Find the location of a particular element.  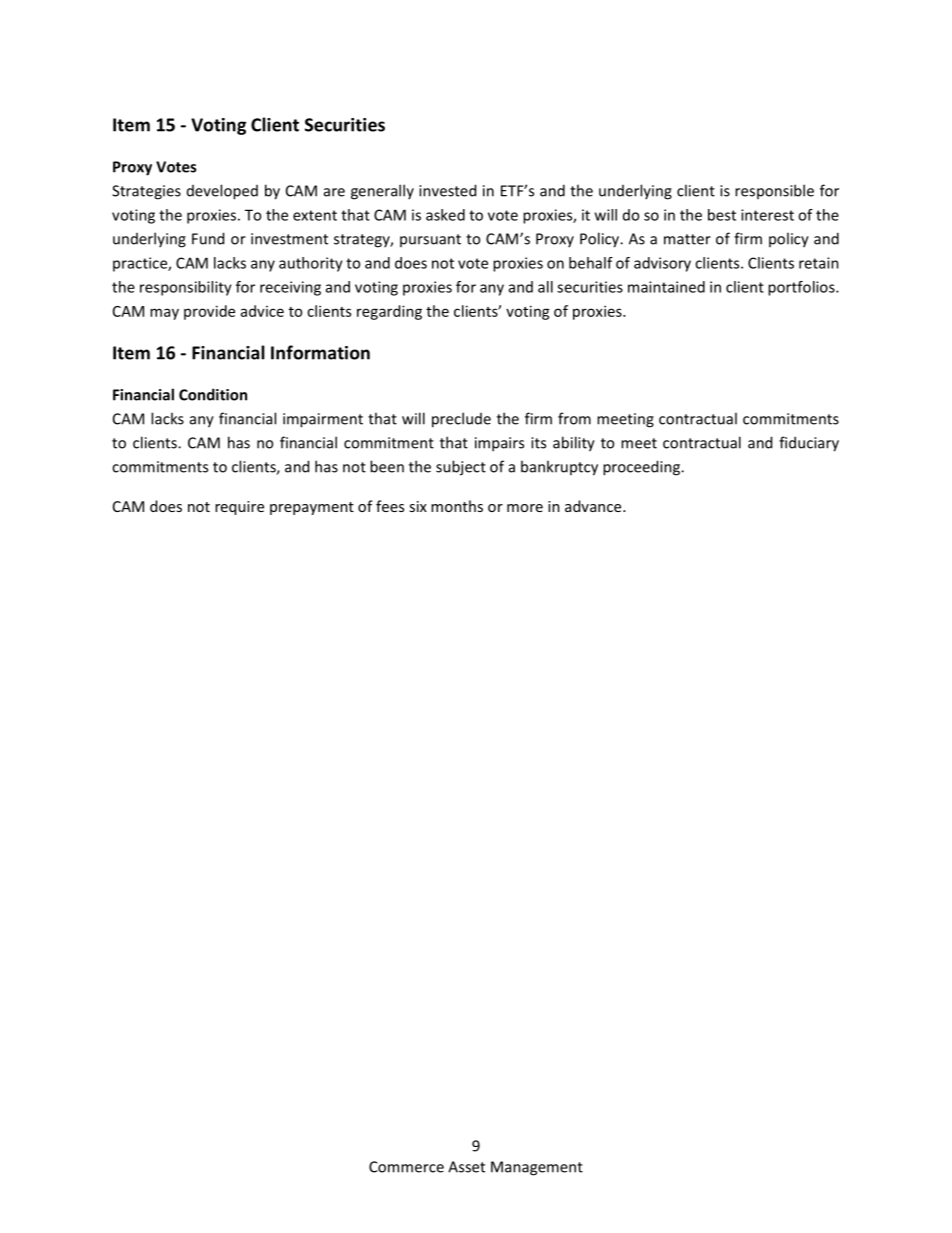

more is located at coordinates (525, 508).
